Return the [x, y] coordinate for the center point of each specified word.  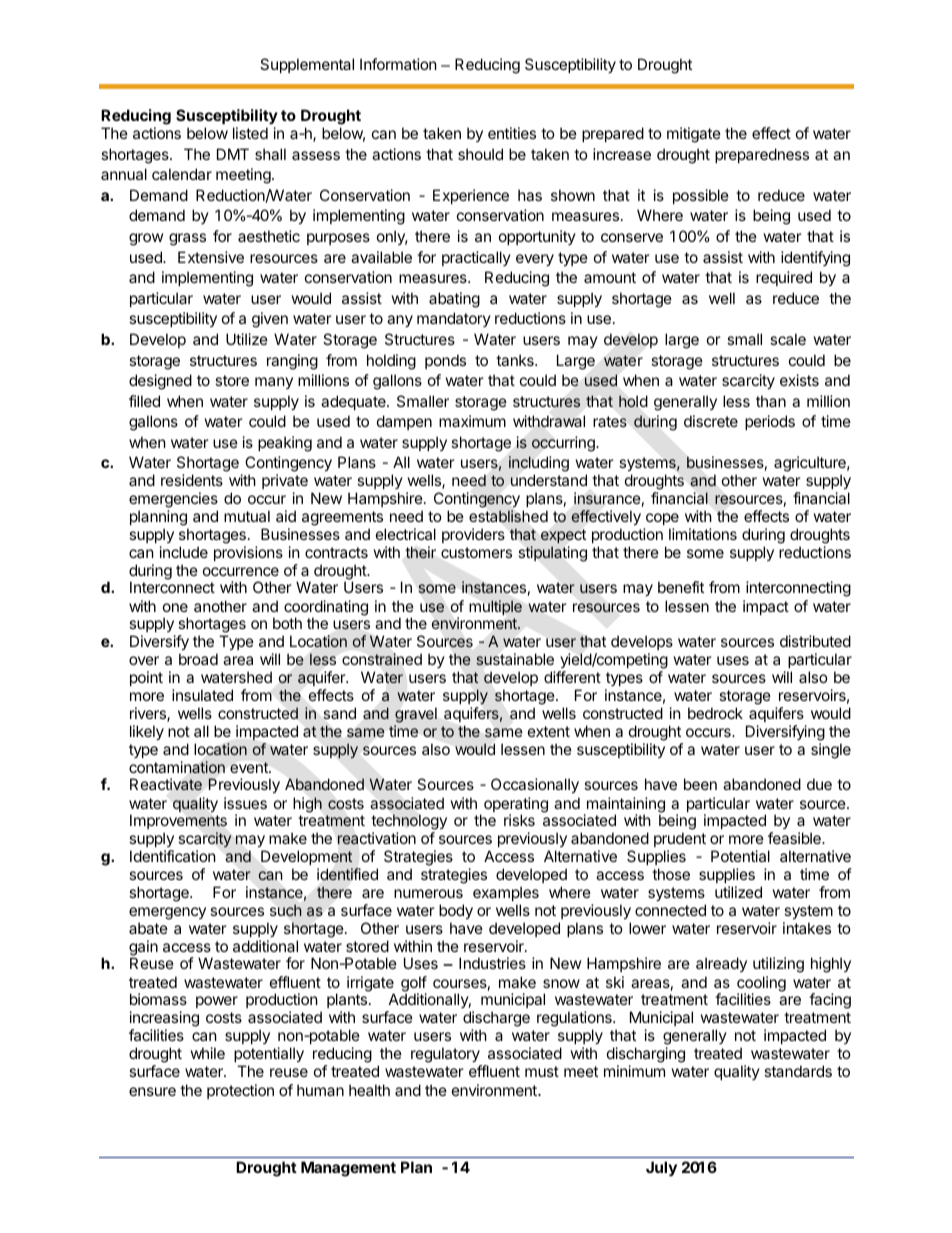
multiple [496, 607]
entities [512, 133]
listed [250, 133]
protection [240, 1091]
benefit [681, 587]
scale [788, 339]
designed [160, 382]
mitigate [694, 135]
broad [198, 659]
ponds [445, 361]
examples [506, 893]
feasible [795, 838]
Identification [173, 856]
